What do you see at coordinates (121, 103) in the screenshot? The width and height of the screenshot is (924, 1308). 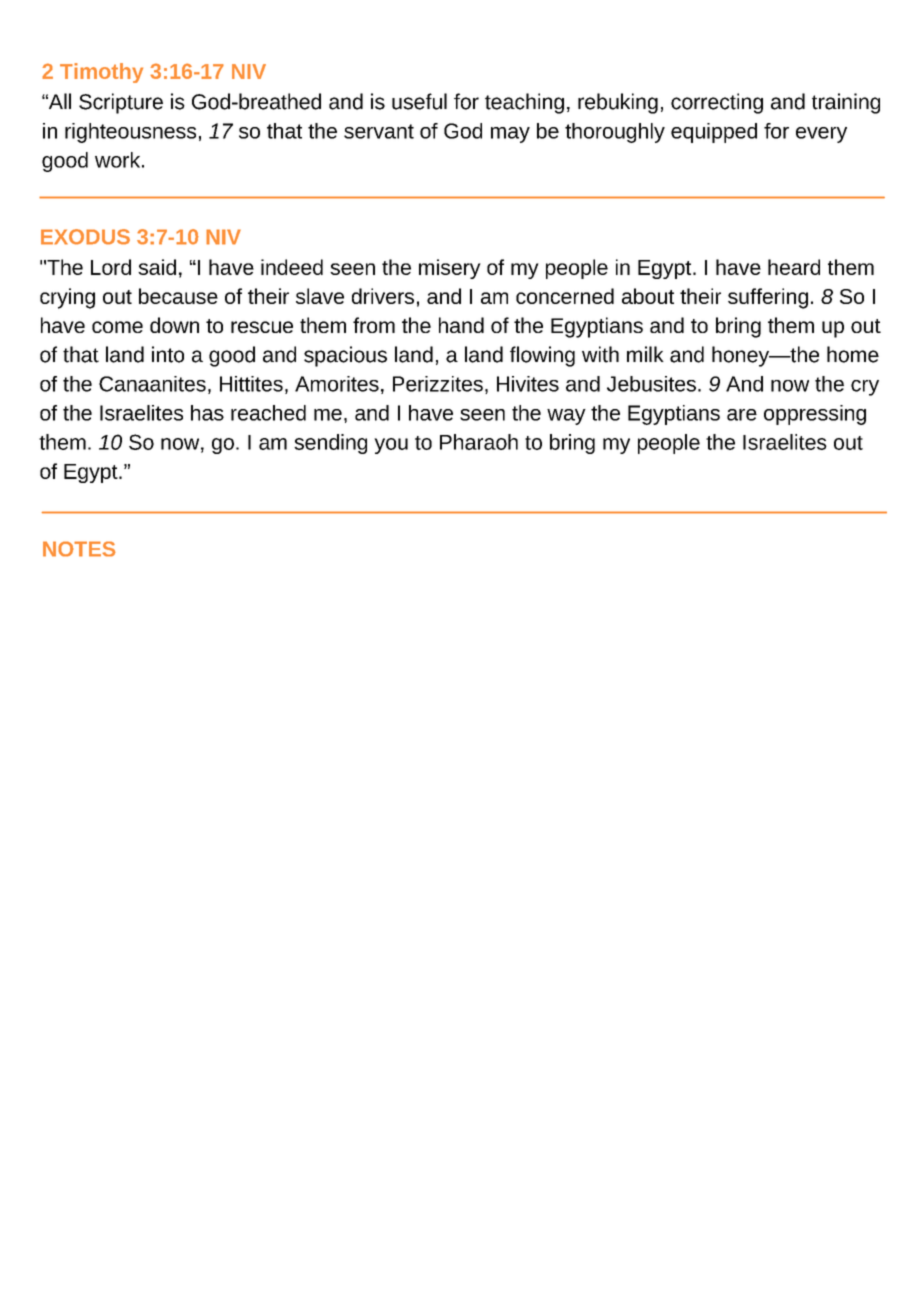 I see `Scripture` at bounding box center [121, 103].
